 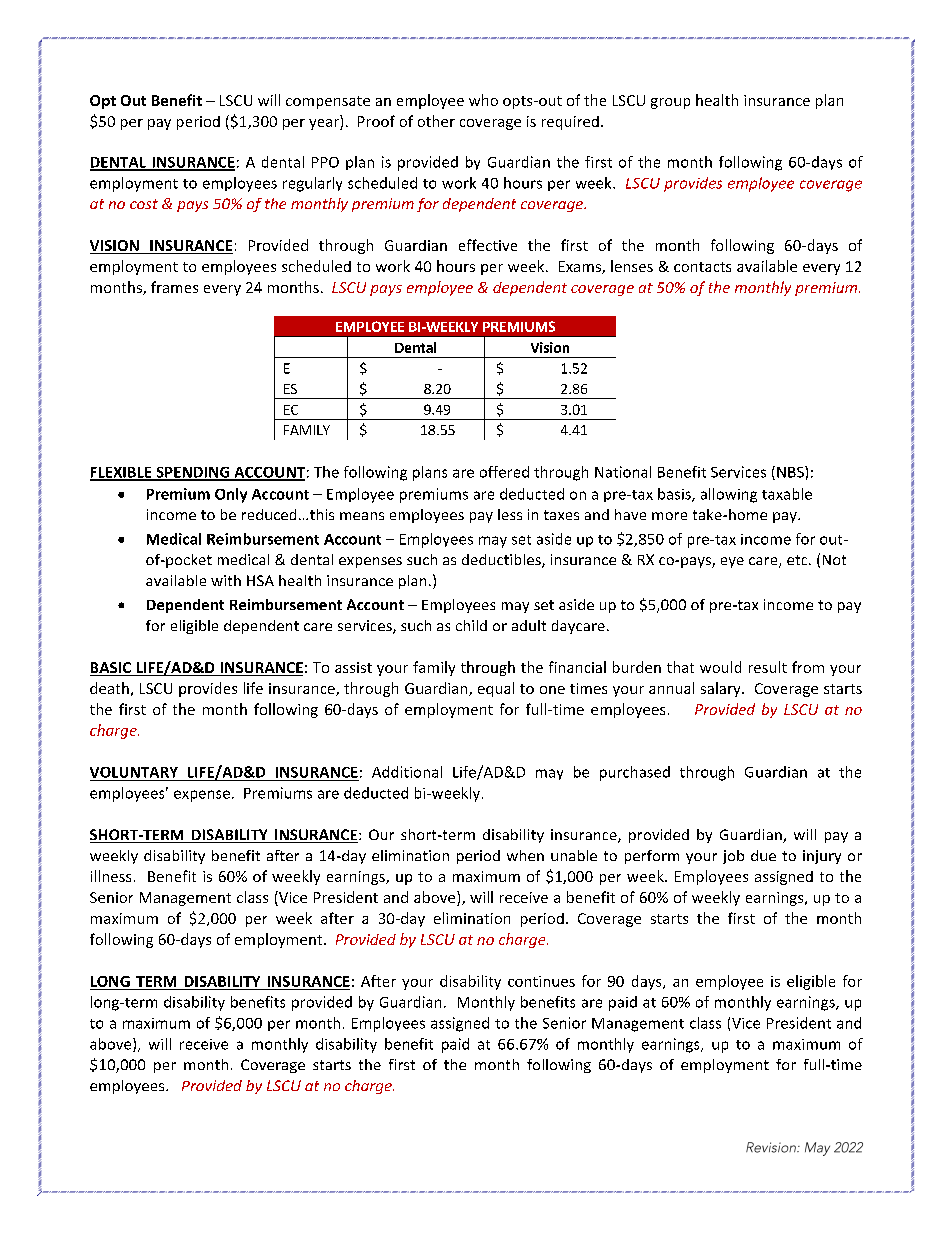 I want to click on deductibles, so click(x=502, y=561).
